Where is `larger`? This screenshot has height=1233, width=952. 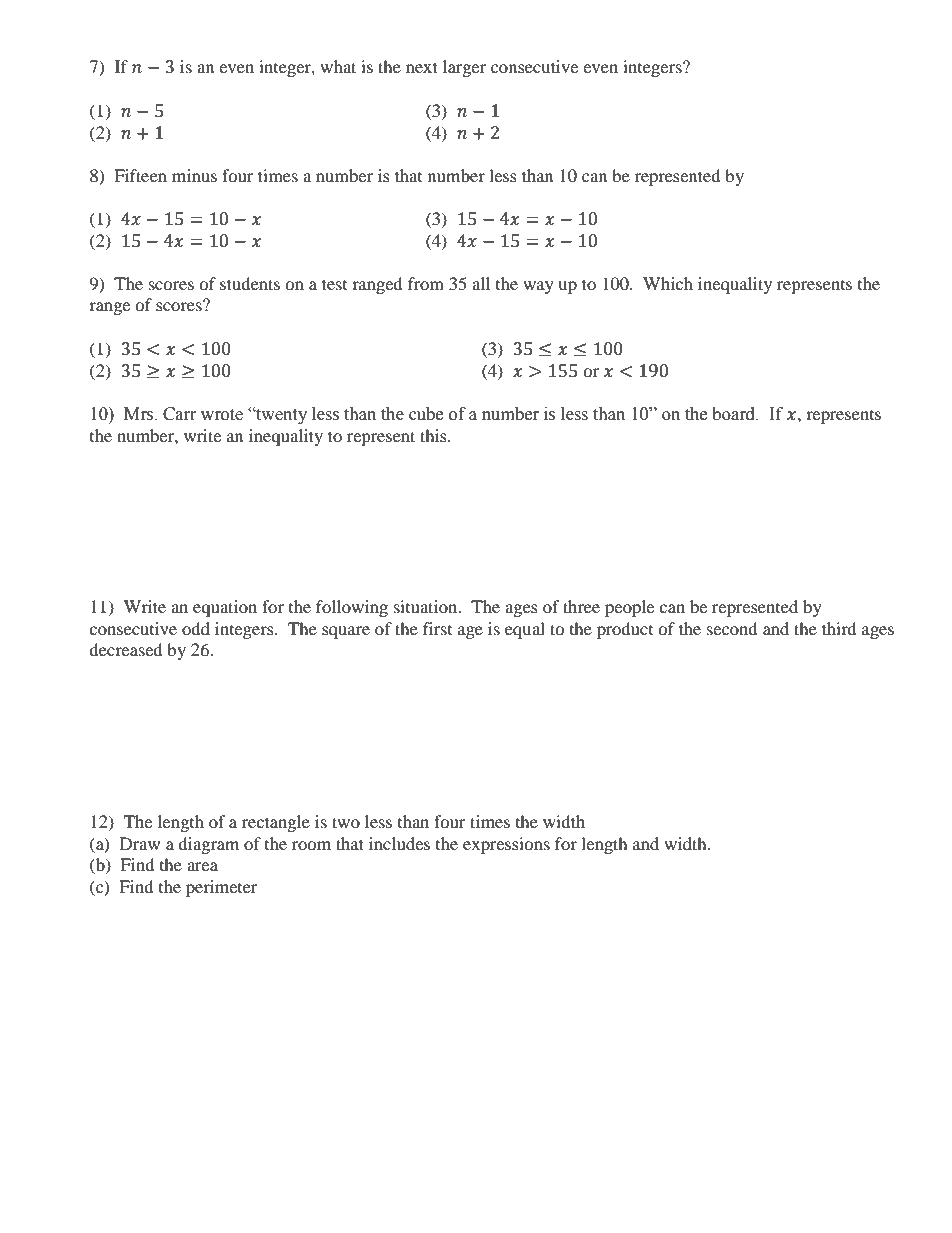 larger is located at coordinates (464, 68).
